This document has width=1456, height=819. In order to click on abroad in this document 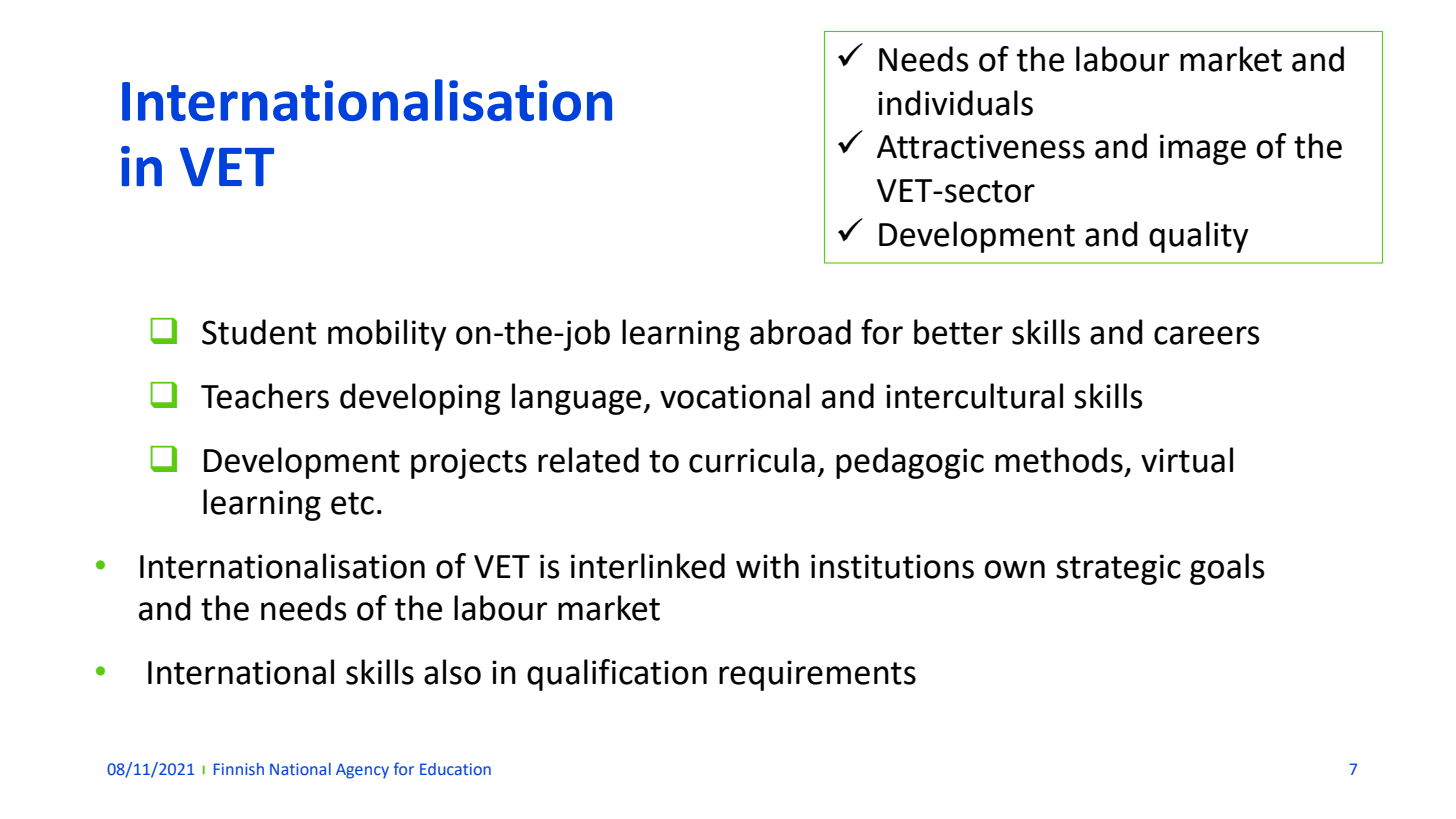, I will do `click(800, 332)`.
